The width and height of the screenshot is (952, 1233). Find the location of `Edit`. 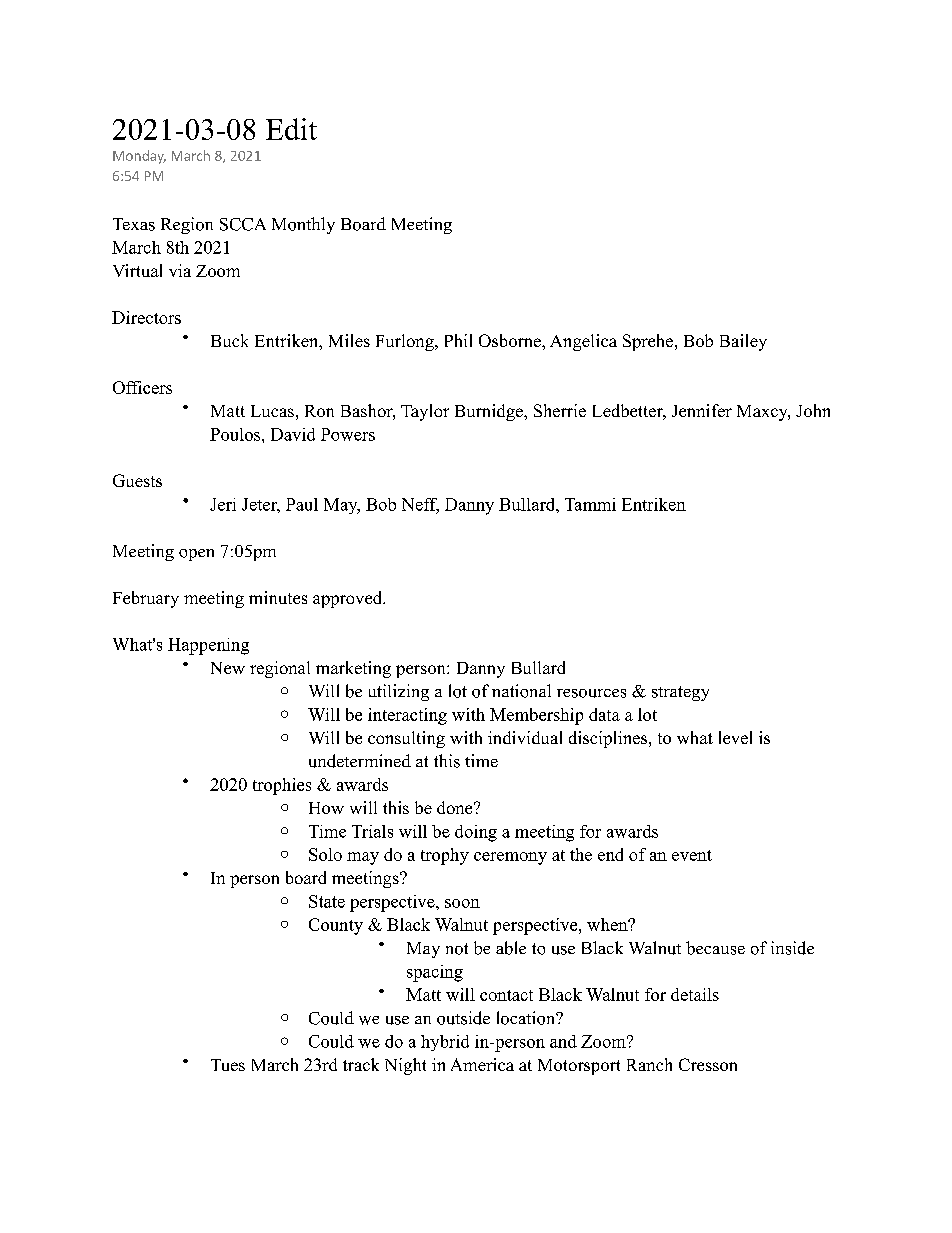

Edit is located at coordinates (291, 129).
